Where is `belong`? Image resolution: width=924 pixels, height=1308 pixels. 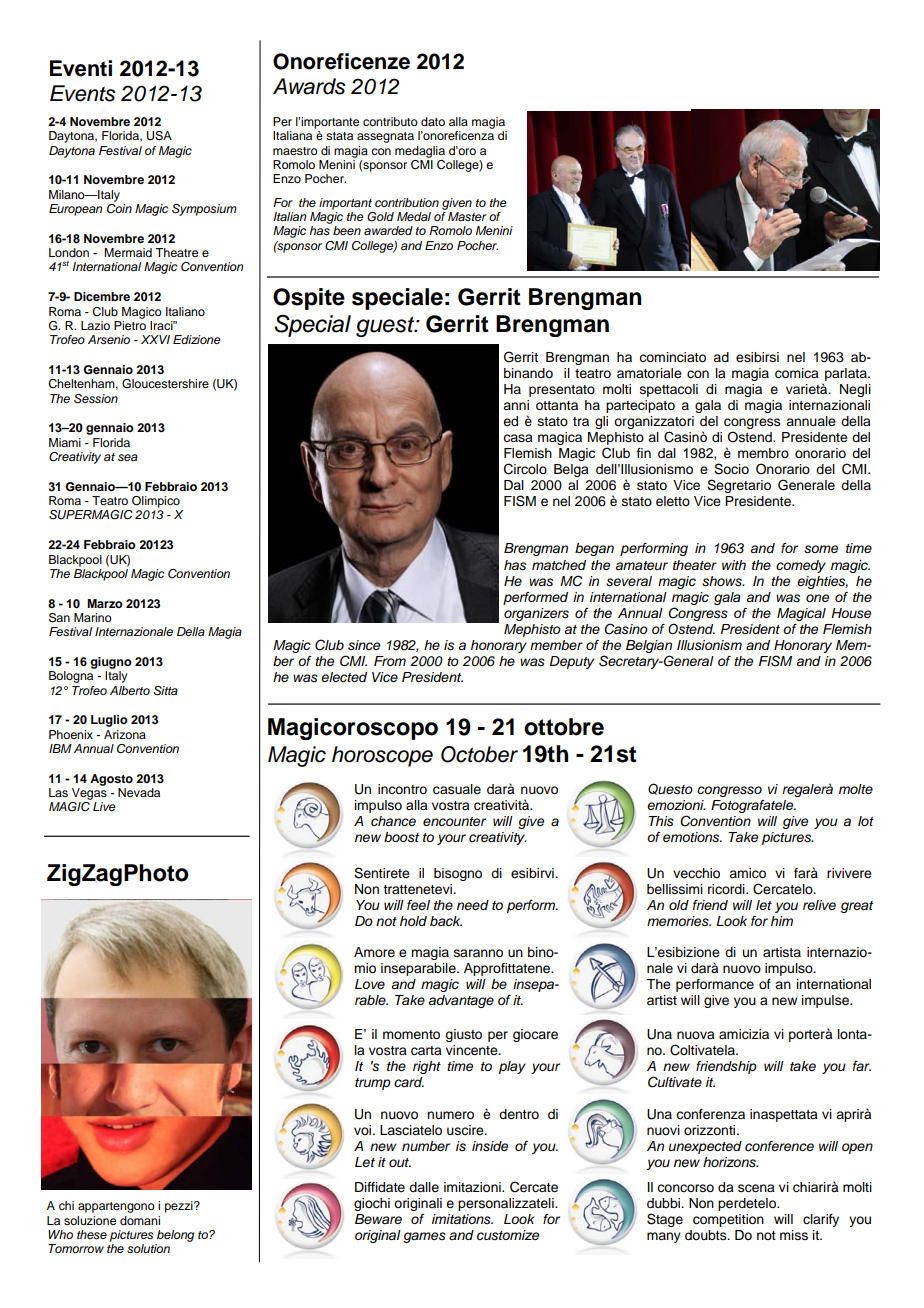 belong is located at coordinates (175, 1236).
